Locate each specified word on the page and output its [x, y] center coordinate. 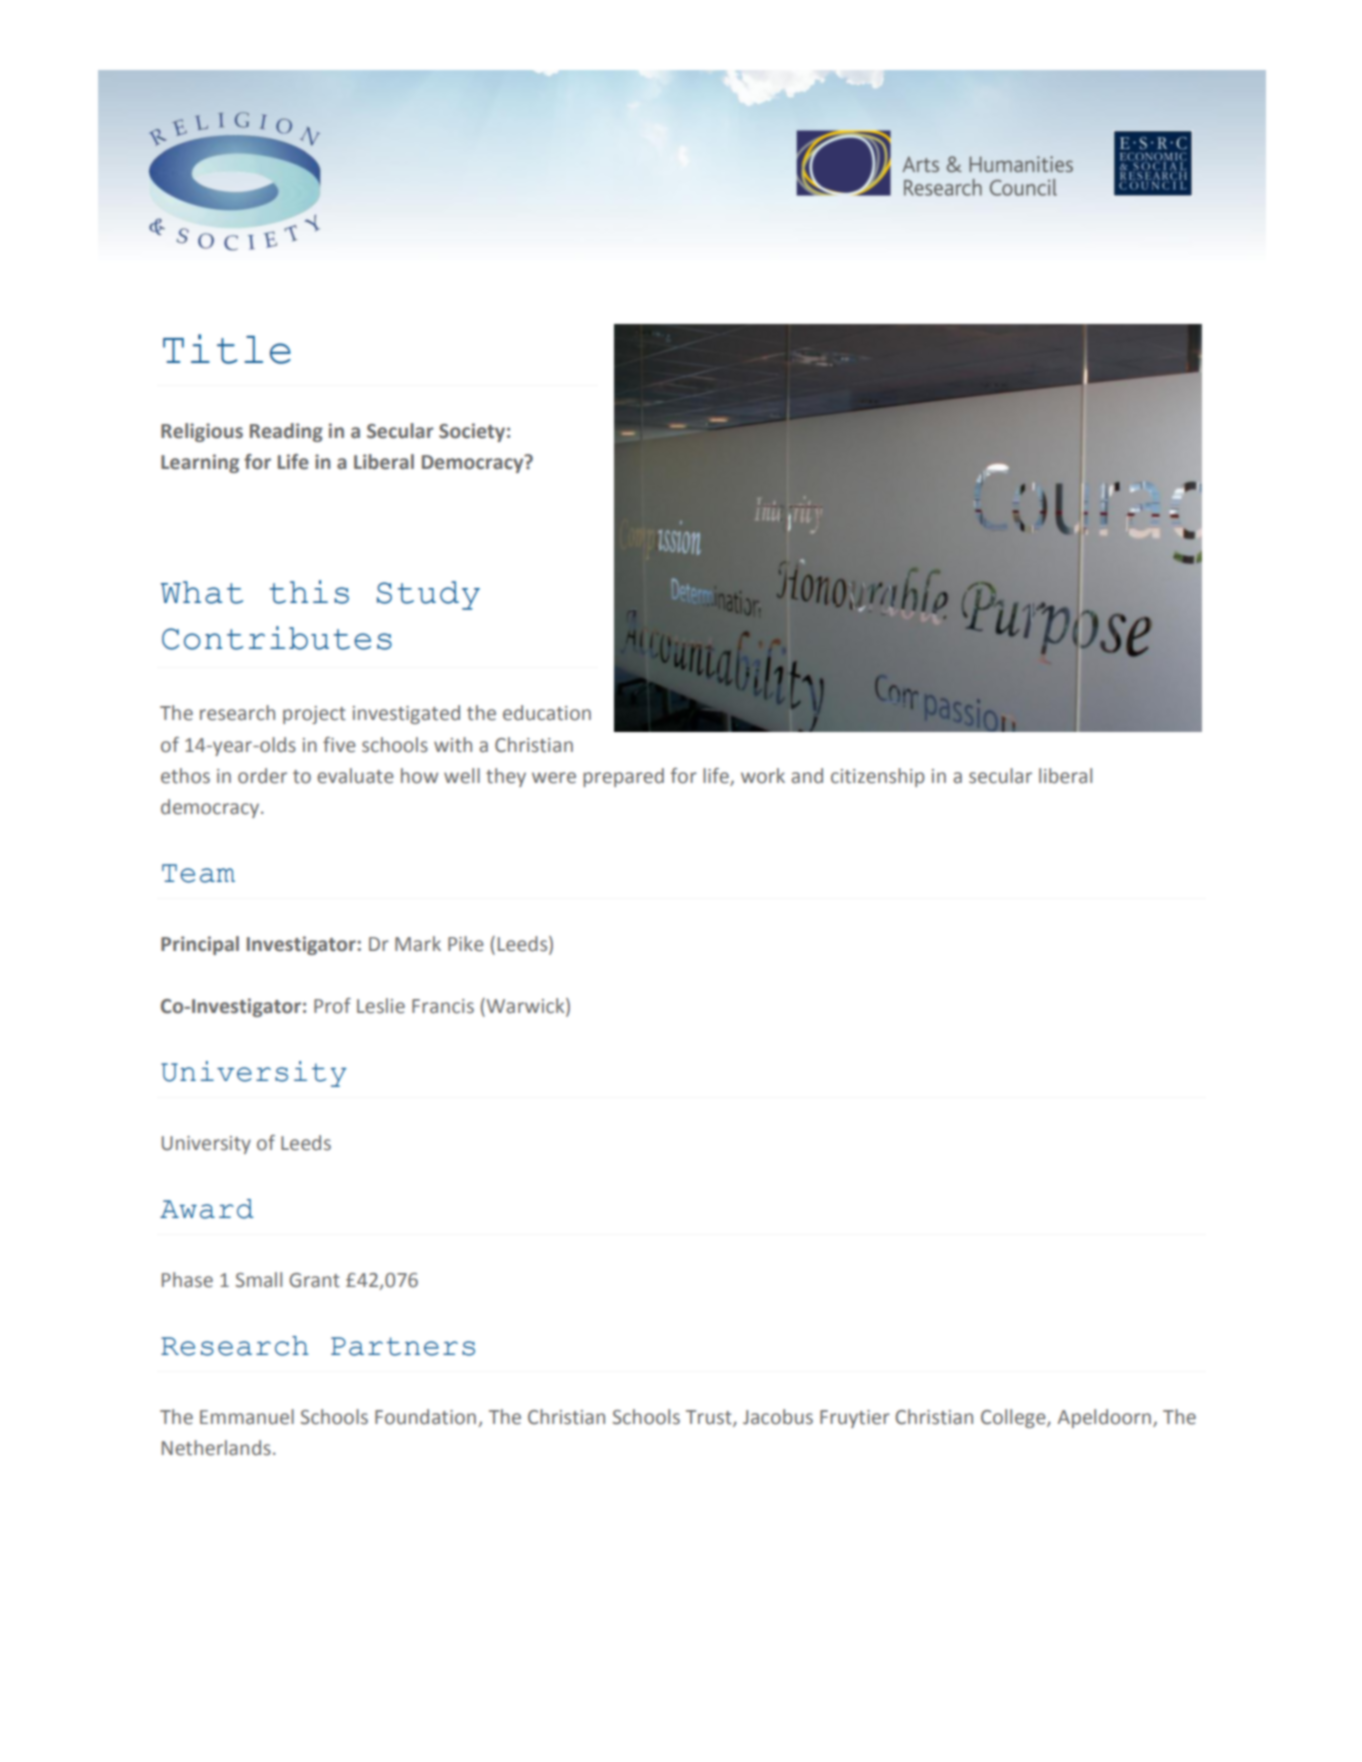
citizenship [878, 777]
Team [198, 873]
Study [428, 595]
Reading [286, 432]
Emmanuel [247, 1417]
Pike [466, 944]
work [763, 776]
